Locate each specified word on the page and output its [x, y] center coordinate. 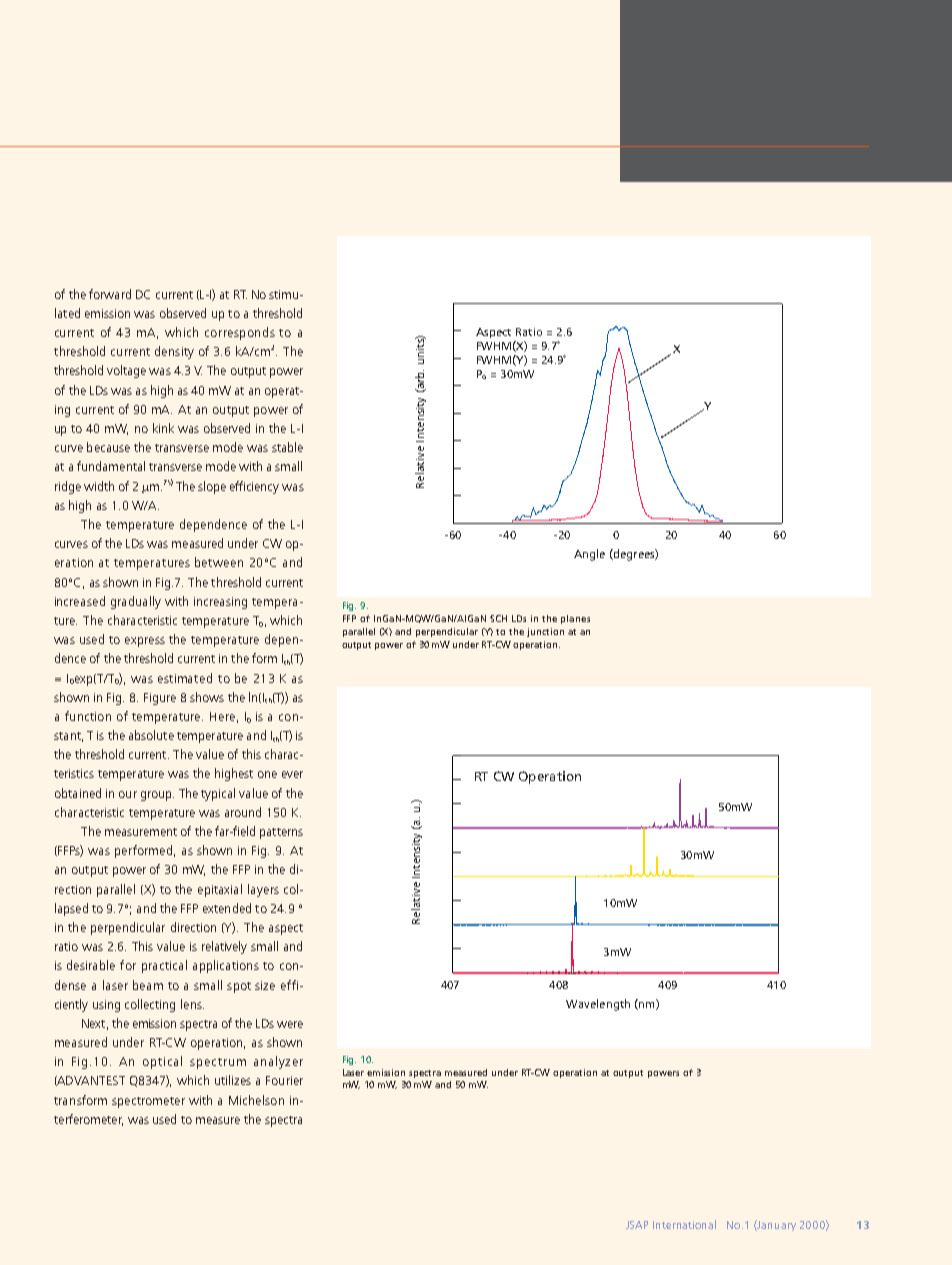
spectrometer [148, 1102]
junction [545, 632]
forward [110, 294]
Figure [160, 699]
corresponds [240, 333]
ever [292, 774]
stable [287, 447]
